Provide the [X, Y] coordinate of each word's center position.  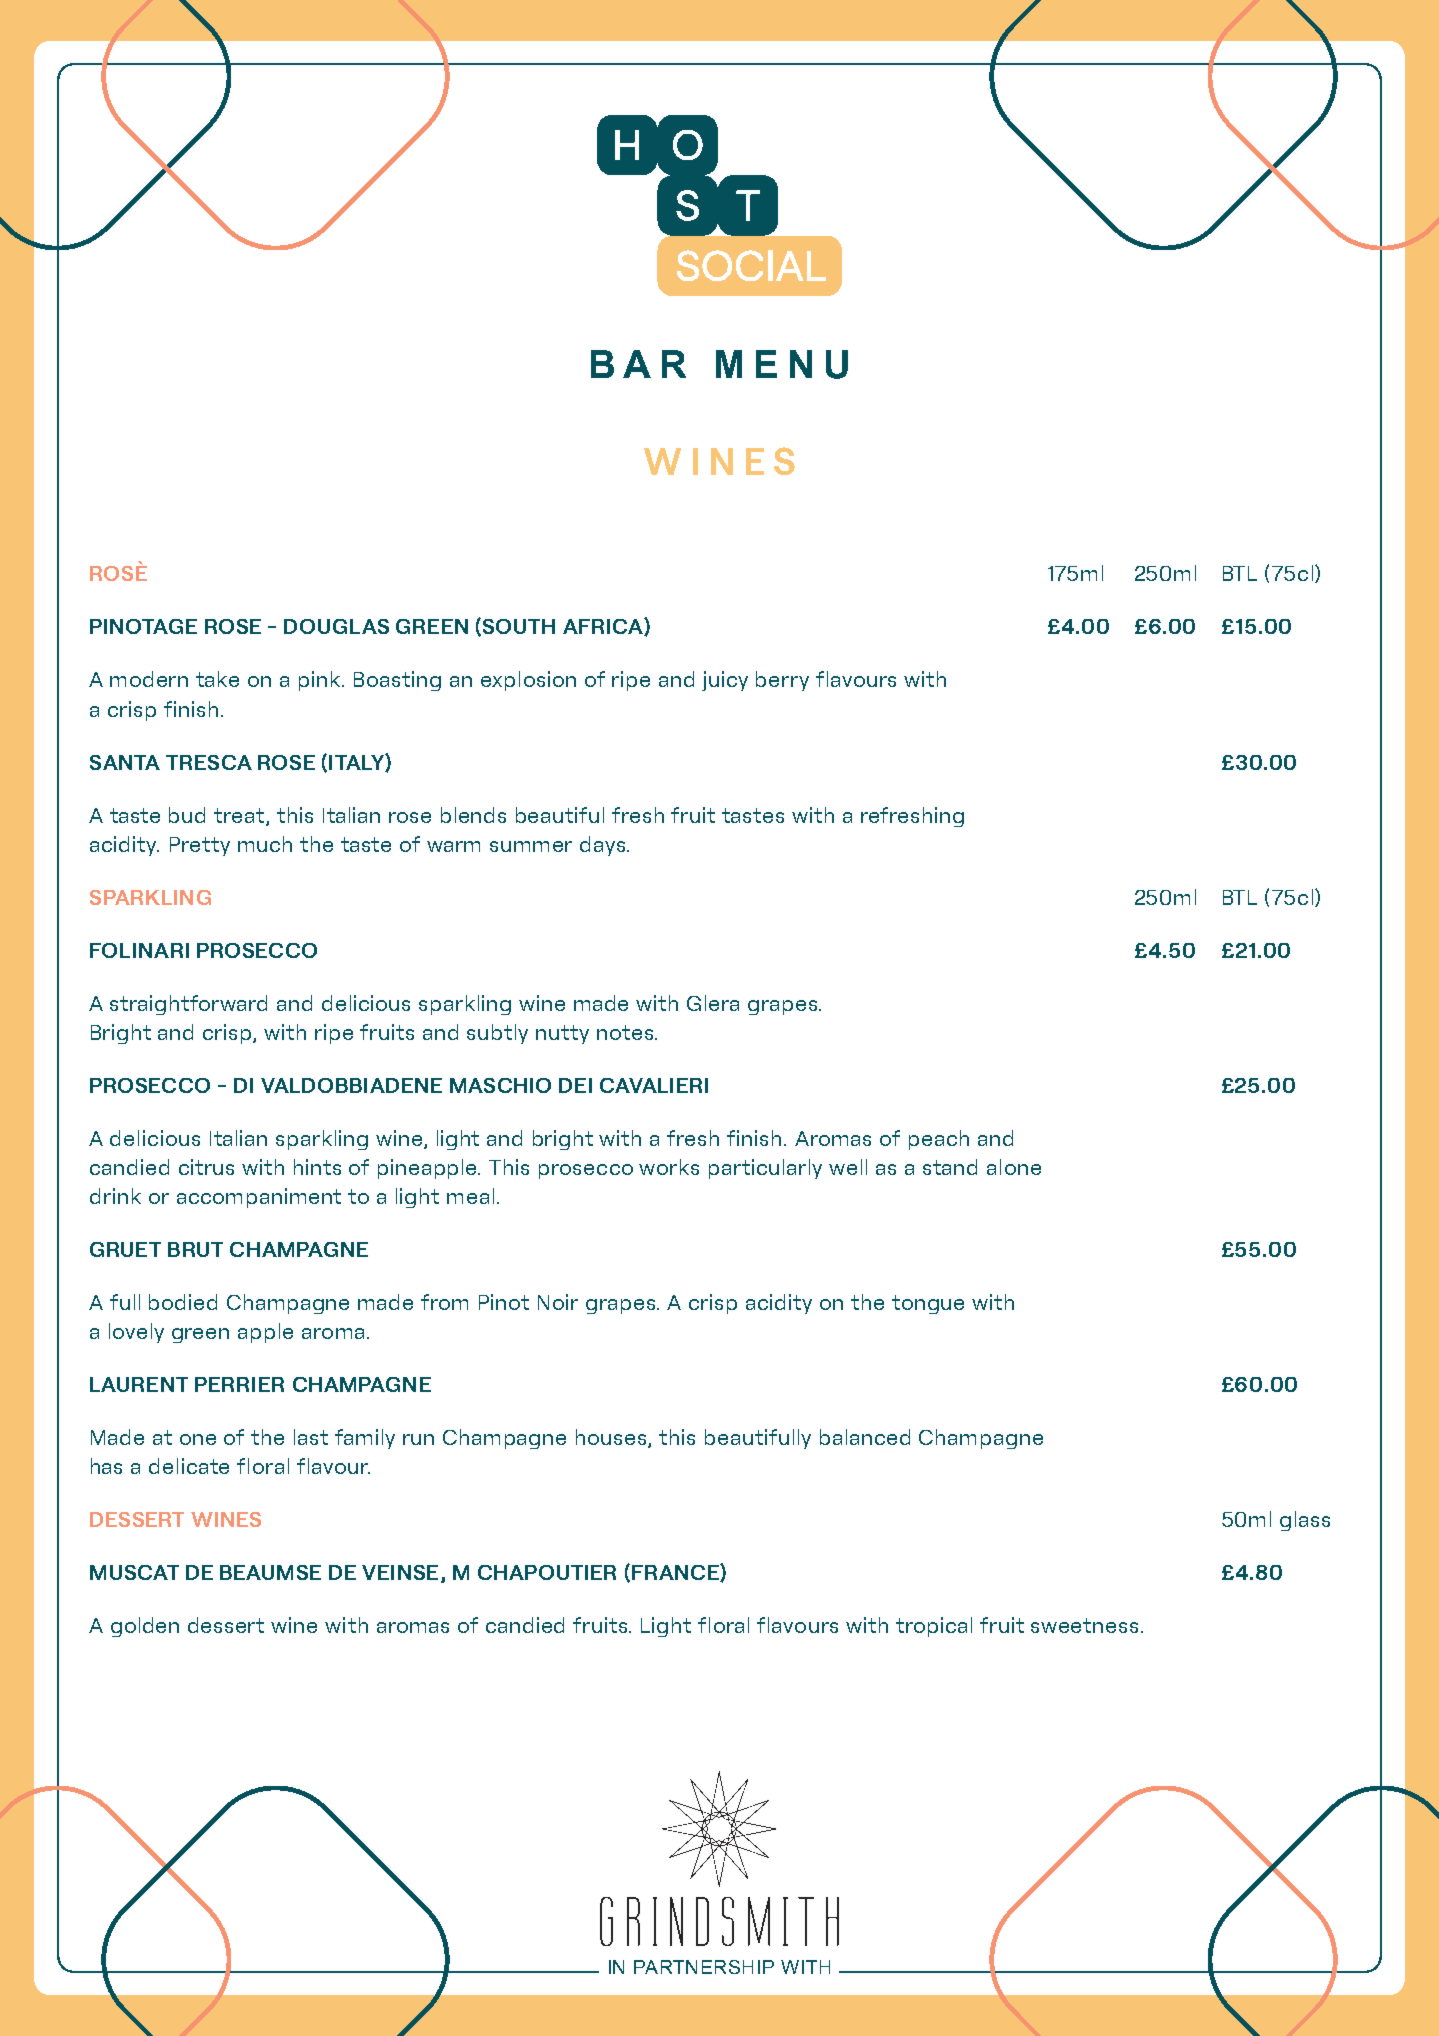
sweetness [1084, 1625]
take [217, 679]
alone [1014, 1167]
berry [782, 681]
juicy [725, 681]
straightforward [188, 1005]
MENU [782, 364]
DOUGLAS [336, 626]
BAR [638, 364]
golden [145, 1627]
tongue [928, 1304]
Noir [558, 1302]
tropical [934, 1627]
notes [625, 1032]
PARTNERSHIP [704, 1967]
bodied [183, 1302]
